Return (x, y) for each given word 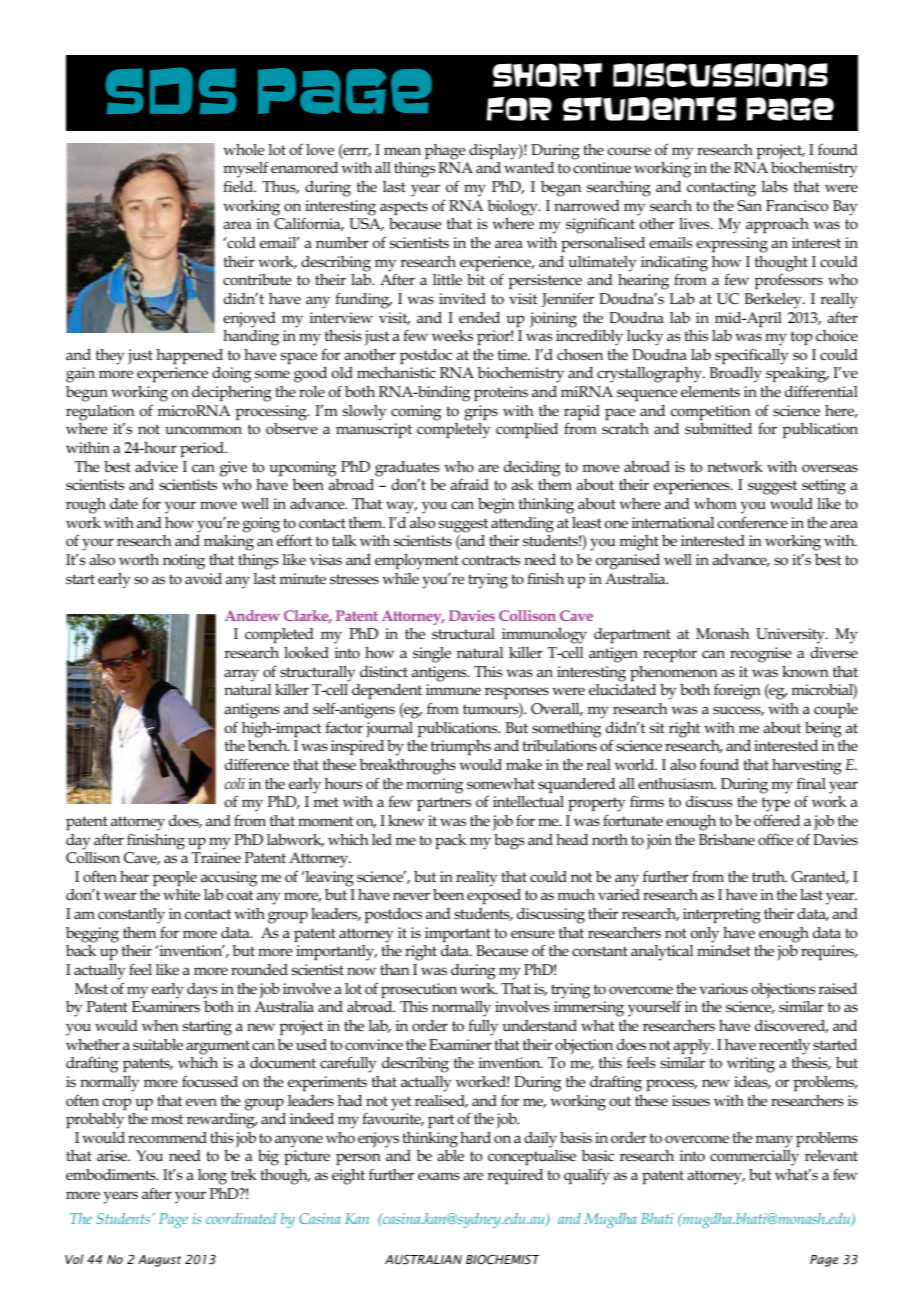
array (241, 675)
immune (453, 689)
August (159, 1261)
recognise (761, 655)
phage (445, 152)
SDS (171, 90)
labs (775, 186)
